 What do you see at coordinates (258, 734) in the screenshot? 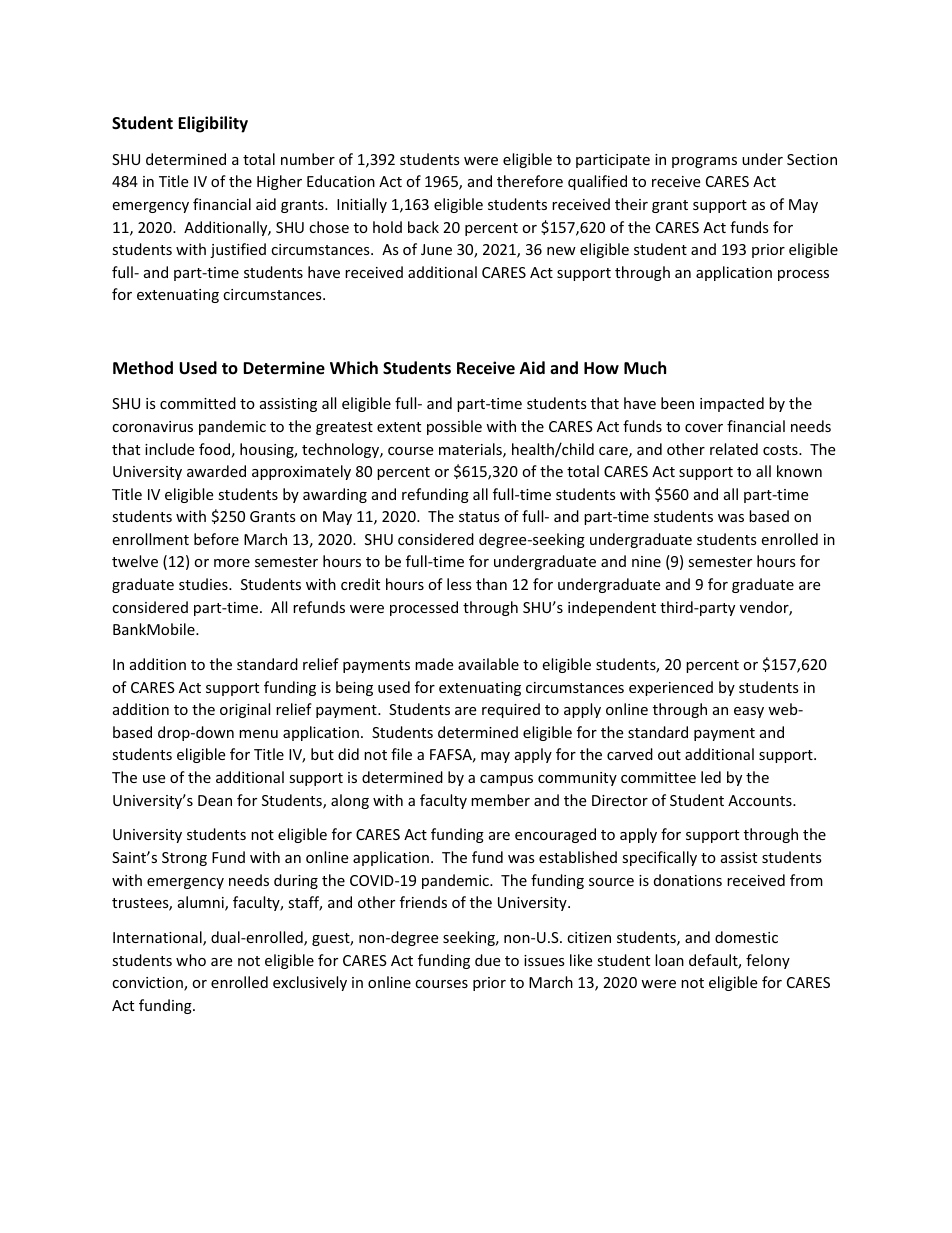
I see `menu` at bounding box center [258, 734].
